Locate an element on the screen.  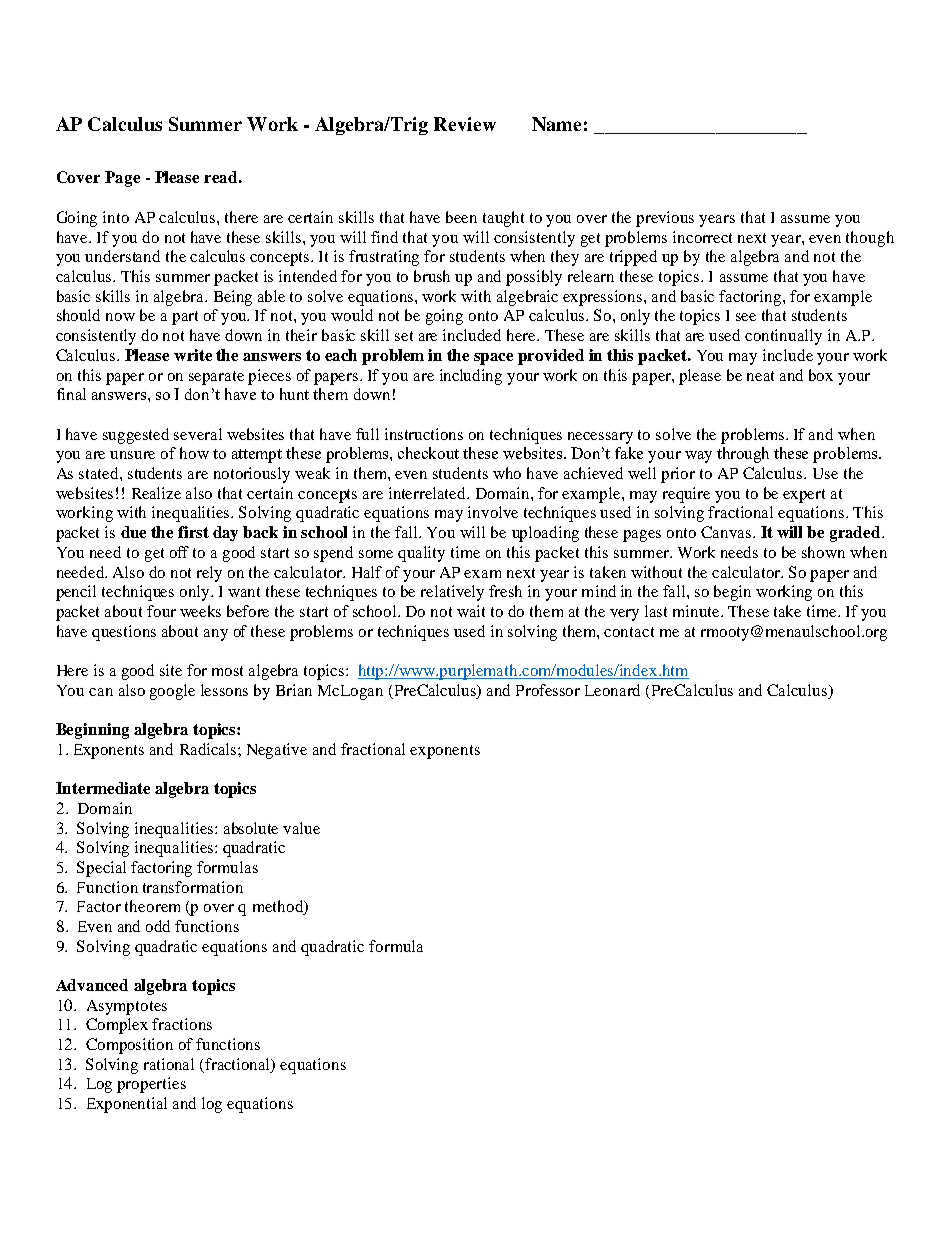
four is located at coordinates (161, 611).
